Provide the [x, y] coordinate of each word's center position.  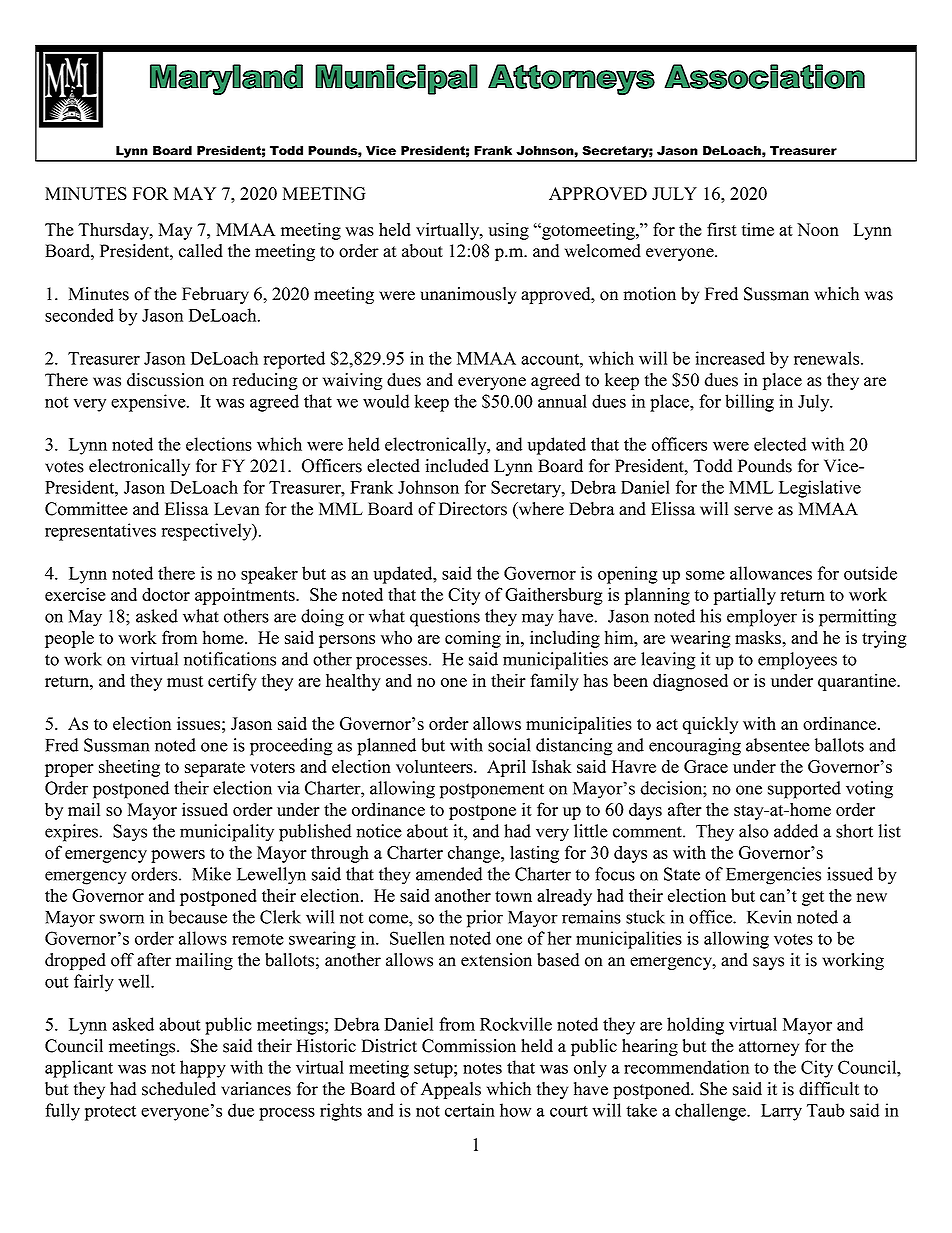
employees [797, 661]
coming [473, 639]
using [509, 231]
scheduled [179, 1089]
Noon [818, 229]
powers [178, 856]
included [457, 466]
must [185, 681]
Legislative [820, 489]
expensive [149, 403]
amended [449, 874]
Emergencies [773, 876]
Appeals [451, 1090]
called [201, 251]
